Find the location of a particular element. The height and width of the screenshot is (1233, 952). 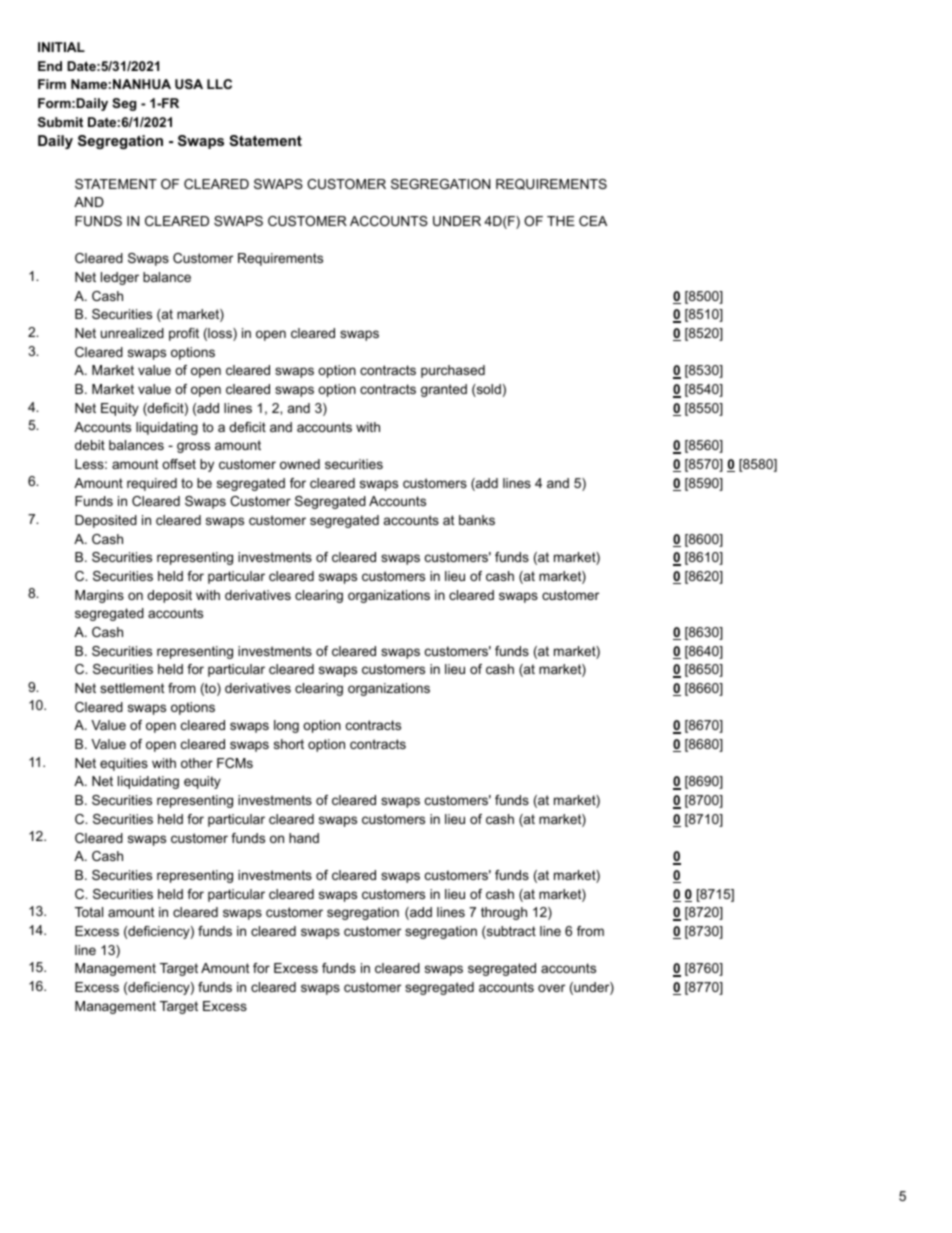

INITIAL is located at coordinates (61, 47).
